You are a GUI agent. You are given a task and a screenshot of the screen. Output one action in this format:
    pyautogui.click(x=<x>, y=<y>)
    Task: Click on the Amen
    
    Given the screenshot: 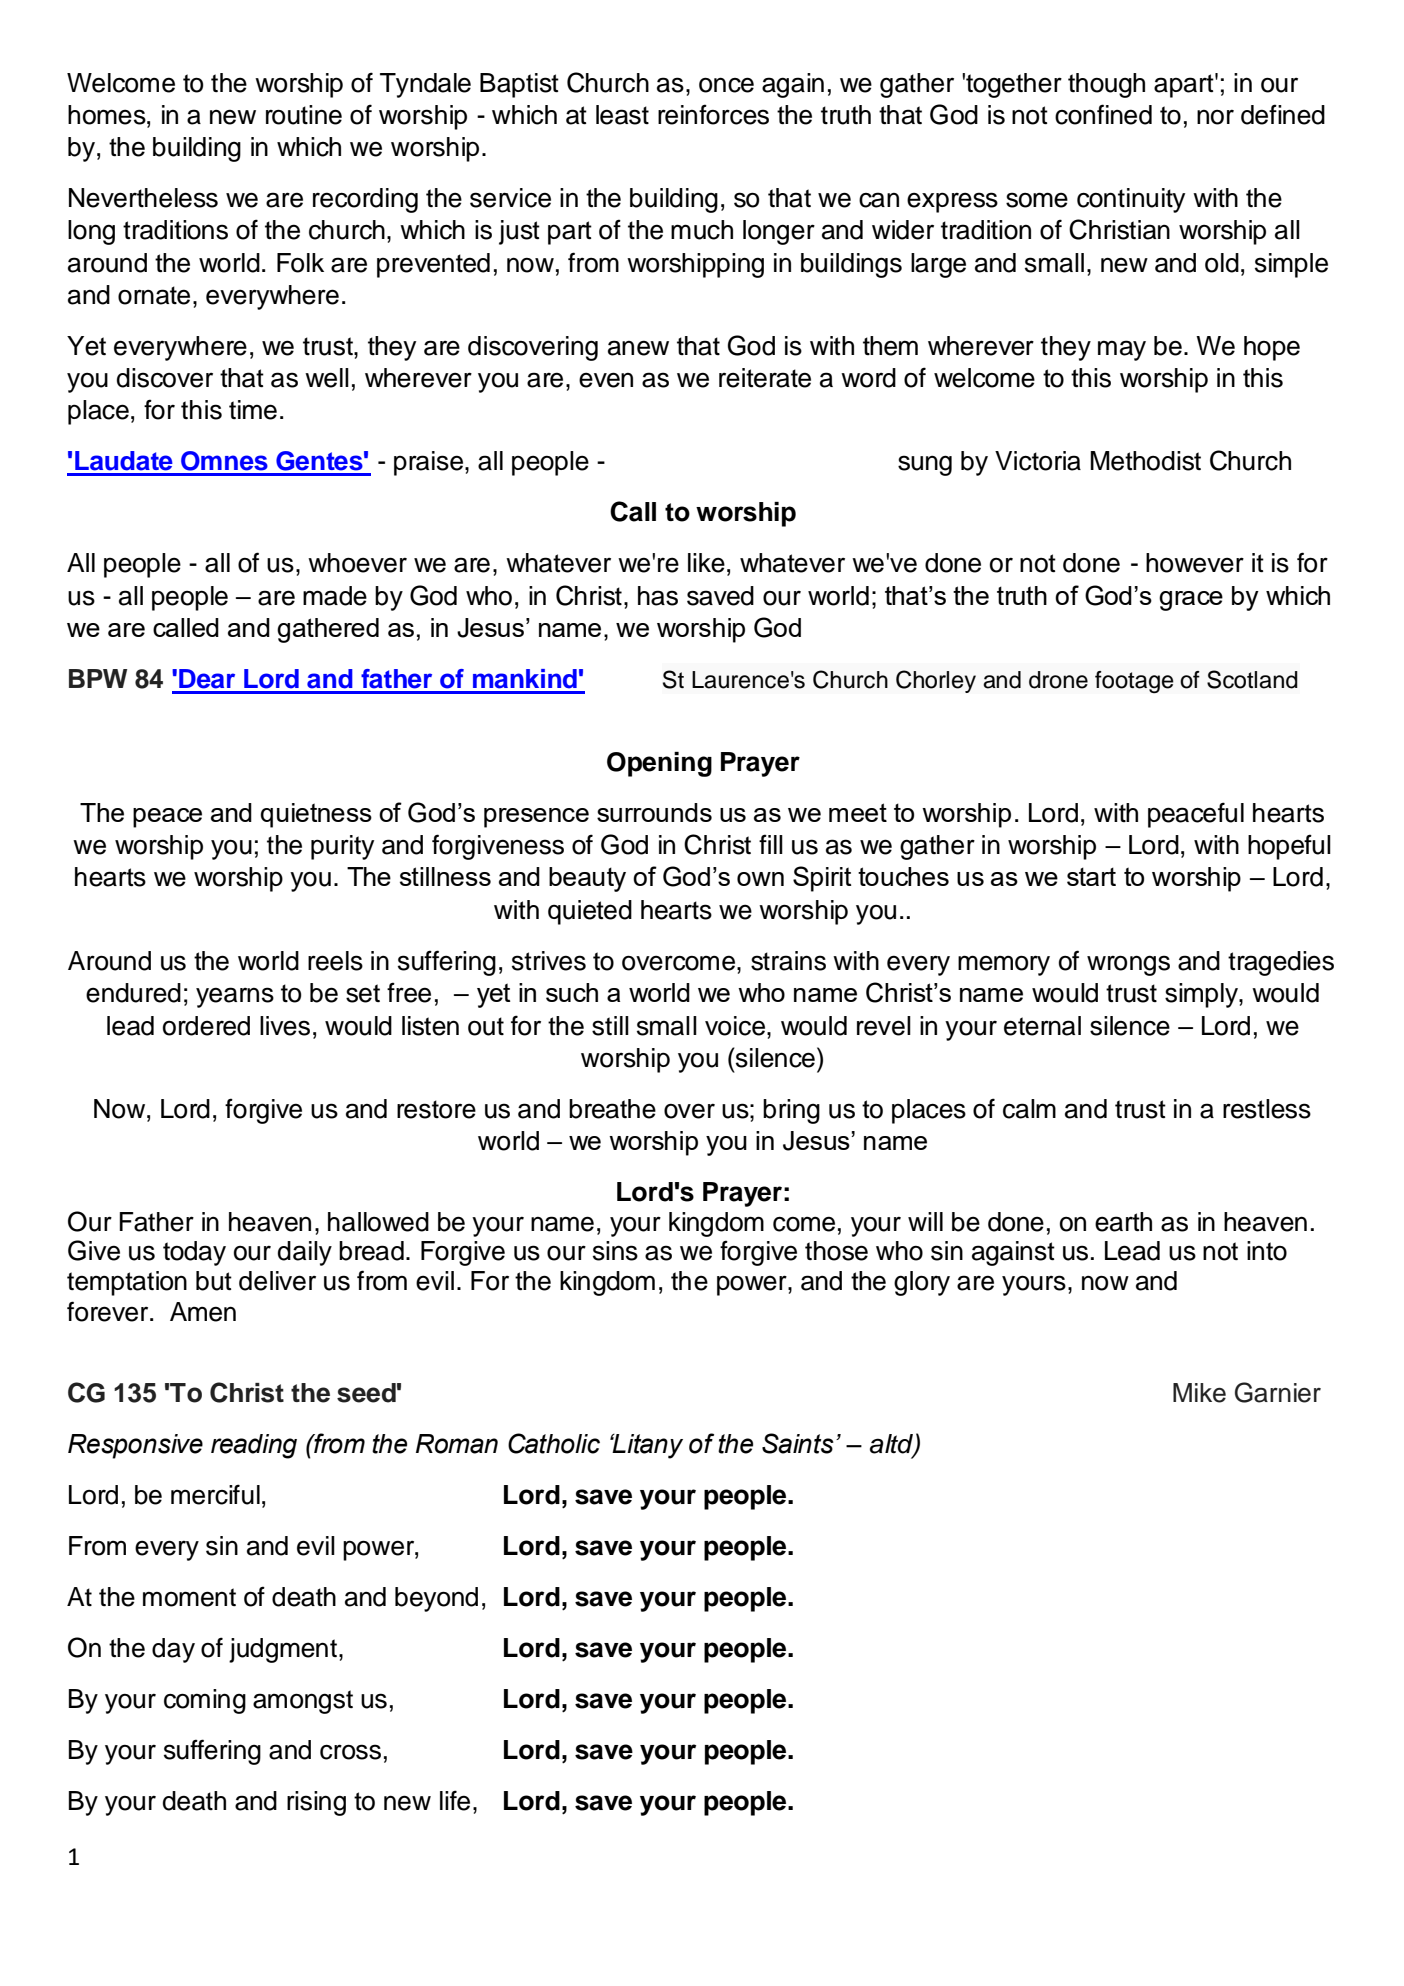 What is the action you would take?
    pyautogui.click(x=203, y=1312)
